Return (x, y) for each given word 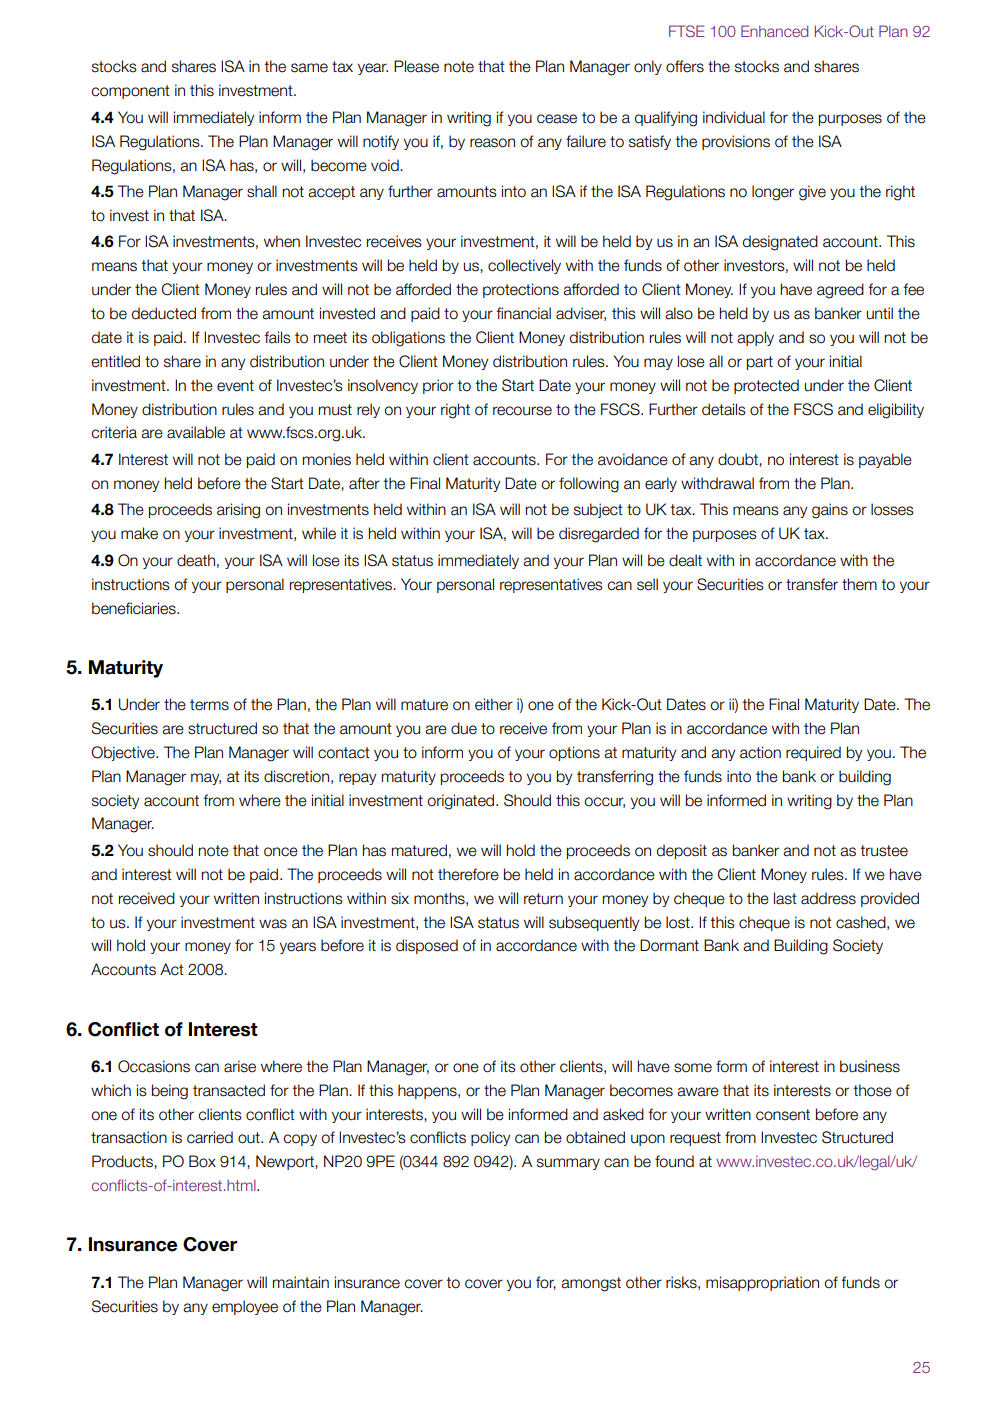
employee (245, 1307)
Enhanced (774, 31)
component (130, 92)
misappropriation (762, 1283)
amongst (591, 1284)
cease (557, 119)
